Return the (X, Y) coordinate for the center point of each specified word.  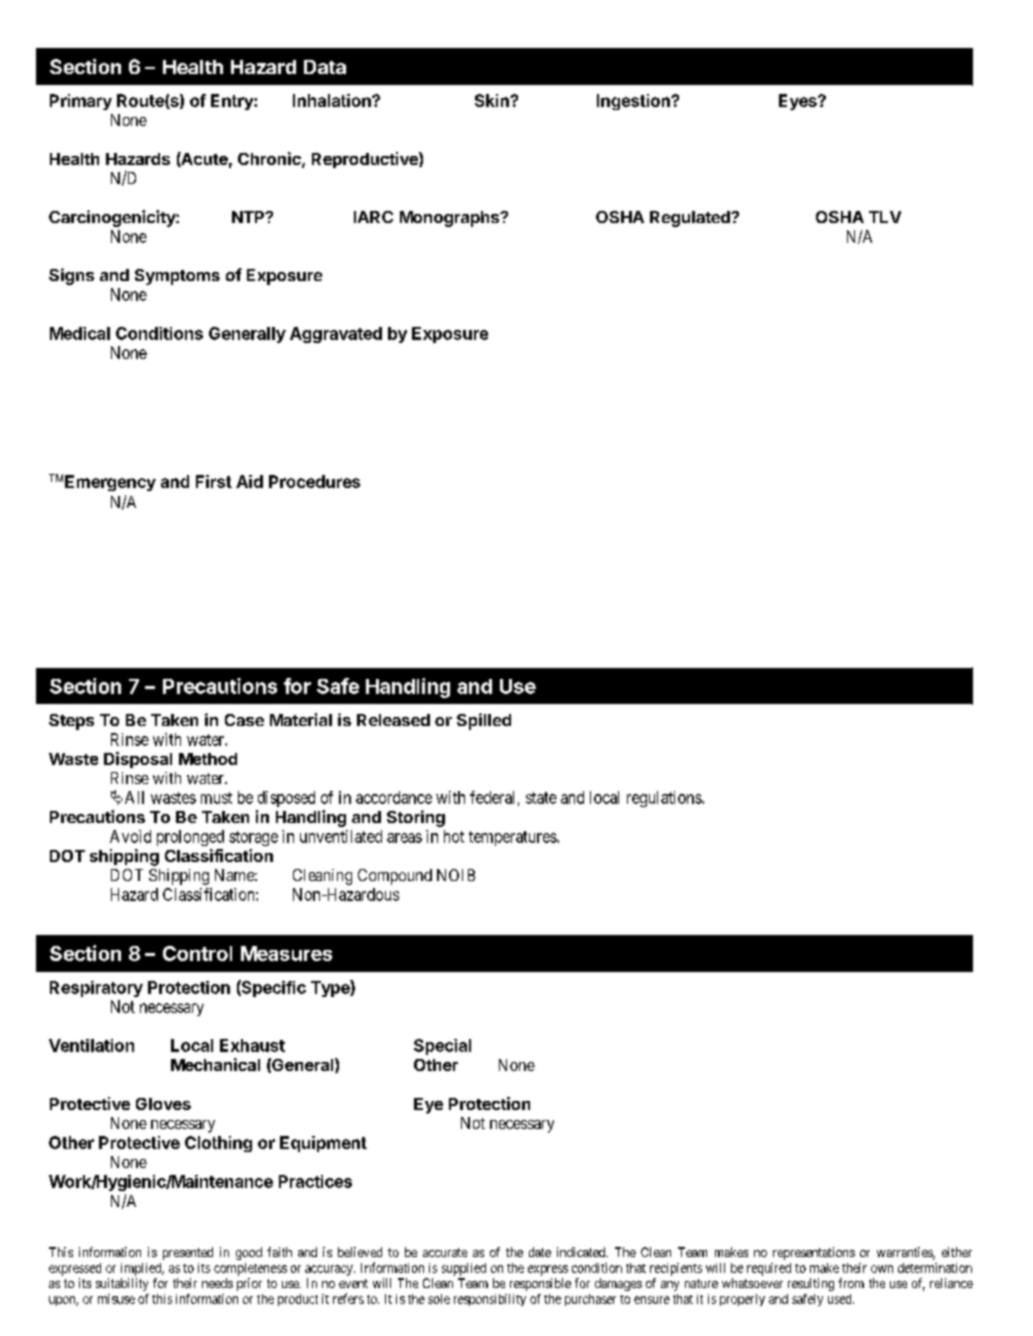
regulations (665, 799)
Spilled (484, 721)
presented (188, 1253)
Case (244, 720)
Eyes (799, 102)
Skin (493, 100)
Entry (233, 102)
